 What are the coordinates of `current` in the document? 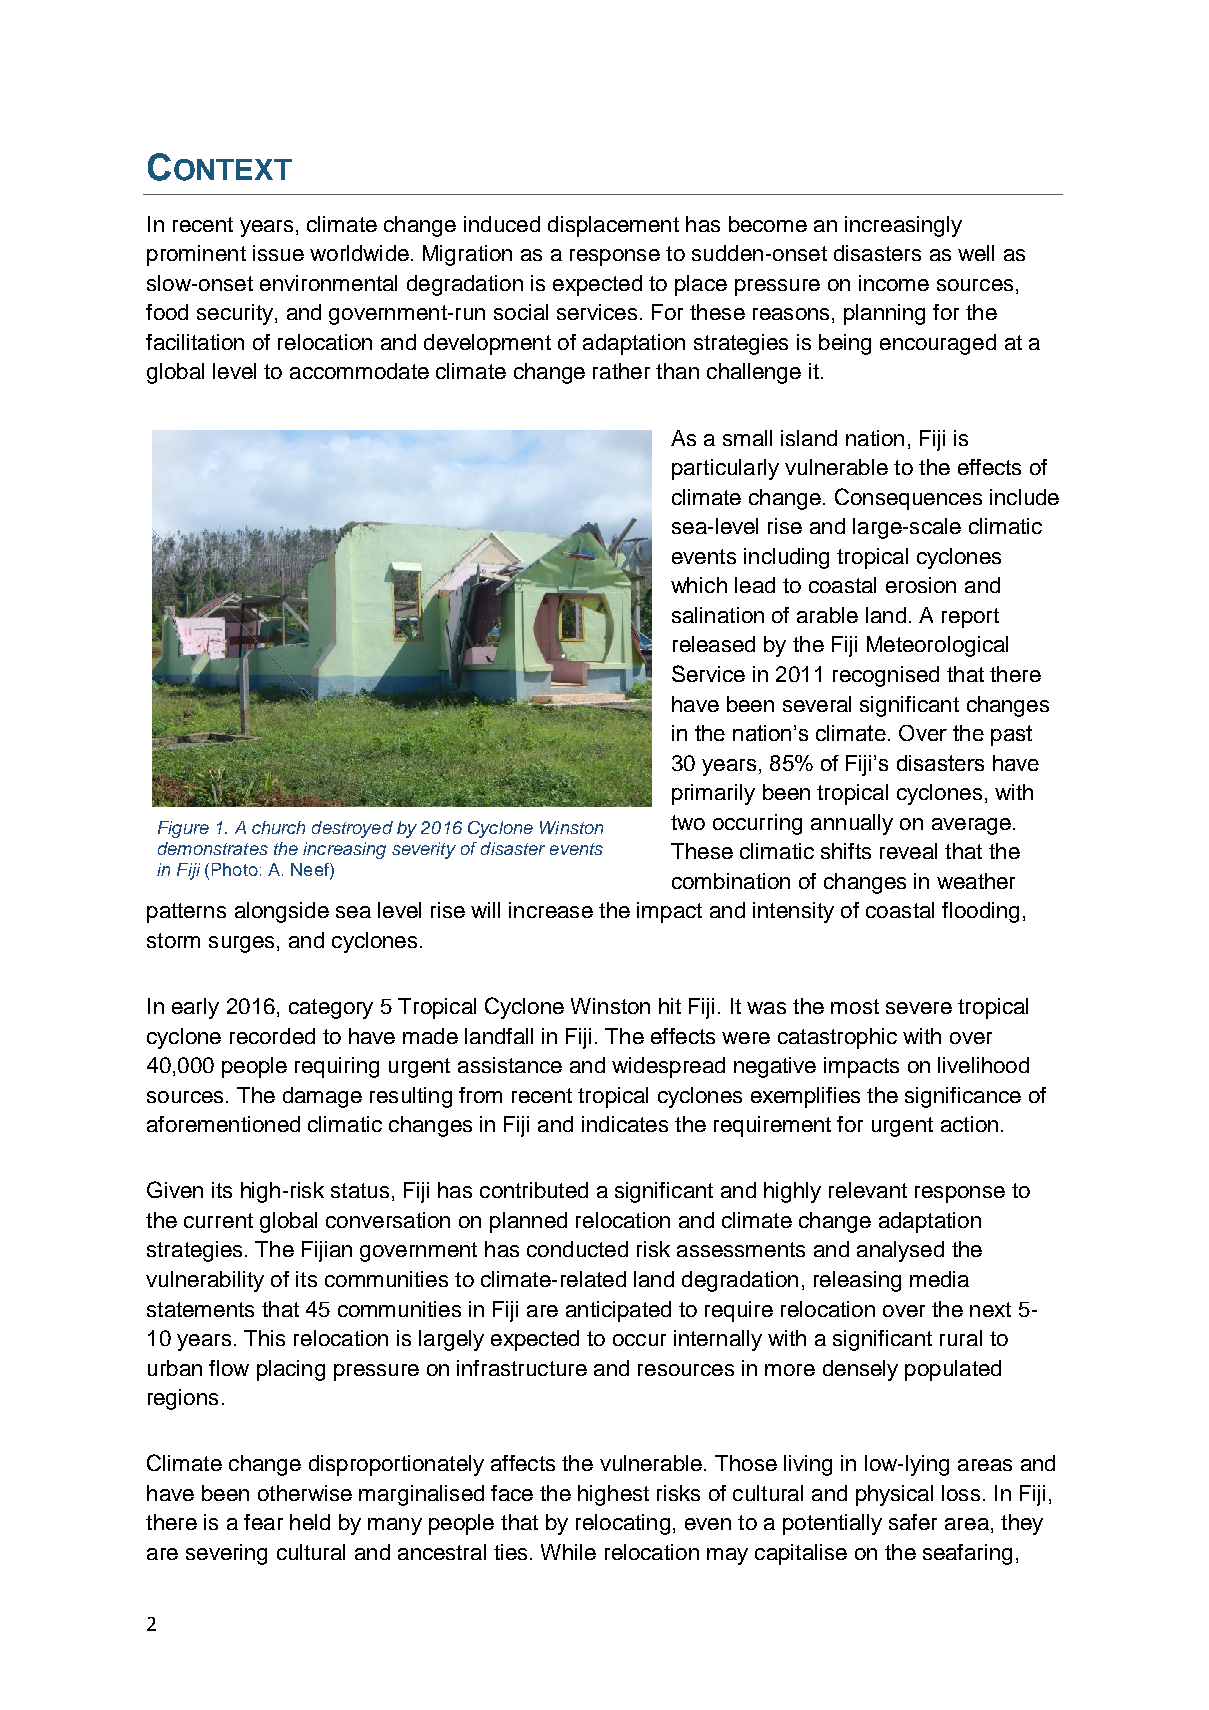 It's located at (218, 1220).
